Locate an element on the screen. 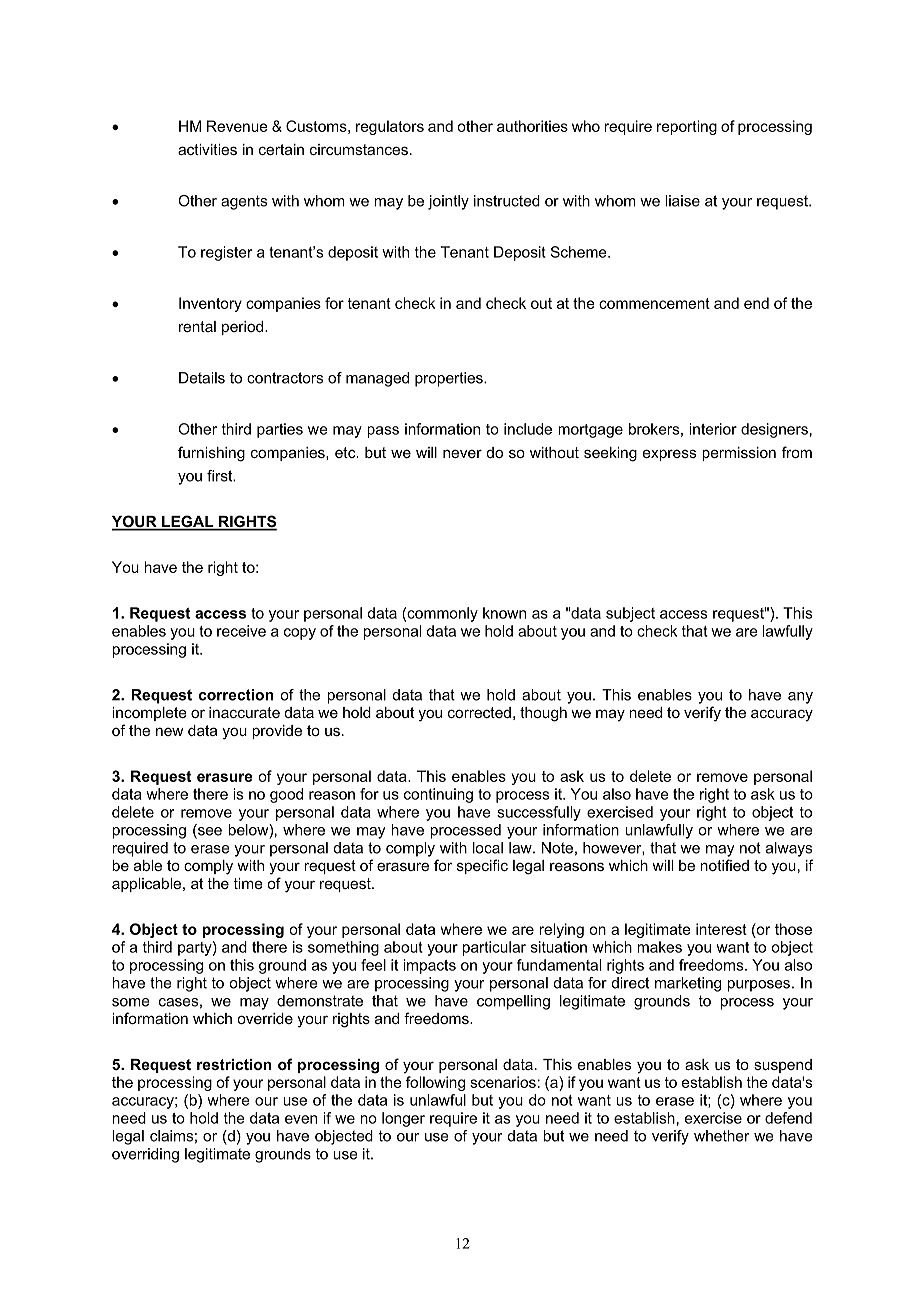 The height and width of the screenshot is (1308, 924). time is located at coordinates (248, 883).
